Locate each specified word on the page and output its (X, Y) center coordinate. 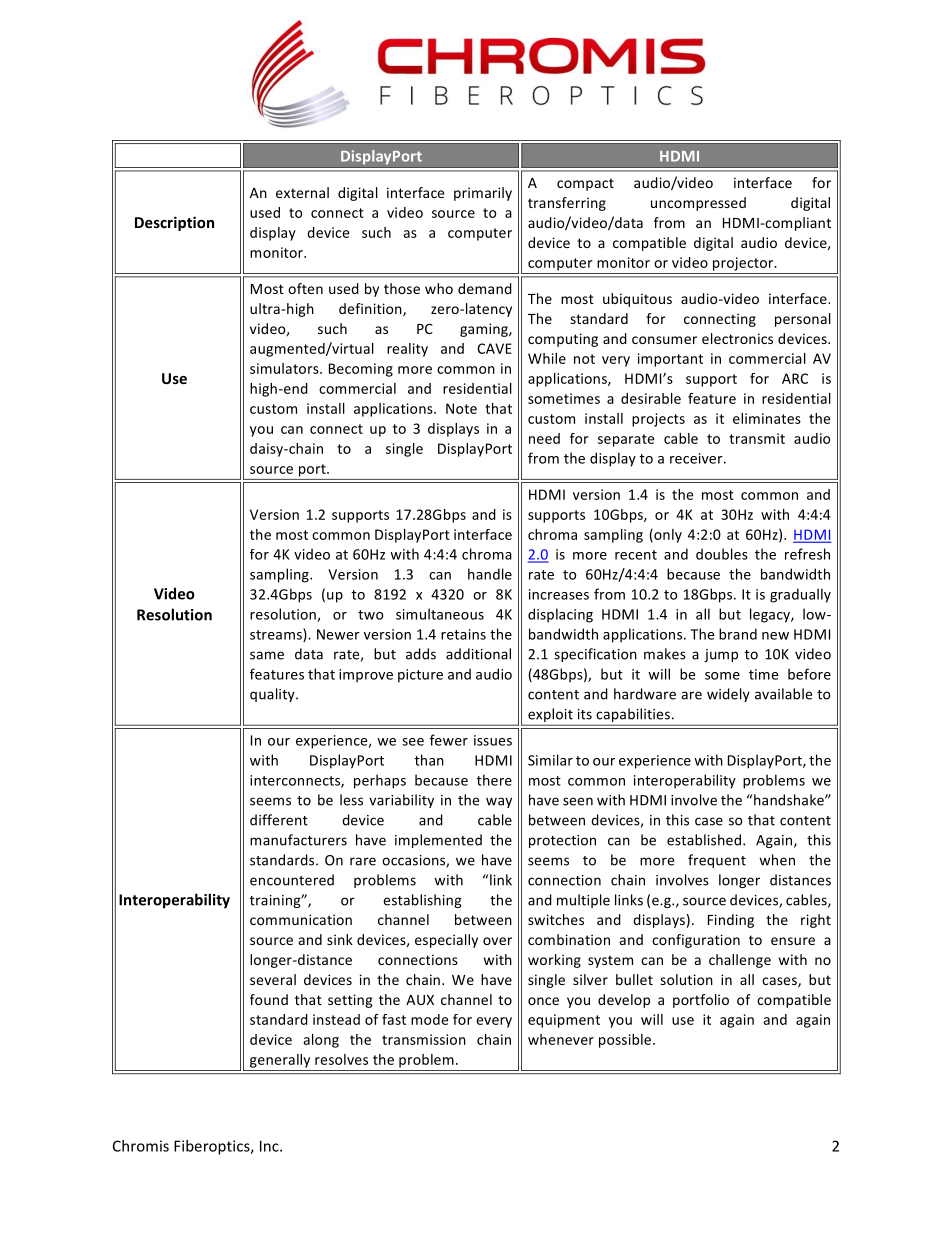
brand (738, 634)
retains (463, 634)
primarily (483, 194)
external (302, 192)
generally (280, 1061)
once (543, 1001)
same (267, 655)
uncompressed (698, 204)
